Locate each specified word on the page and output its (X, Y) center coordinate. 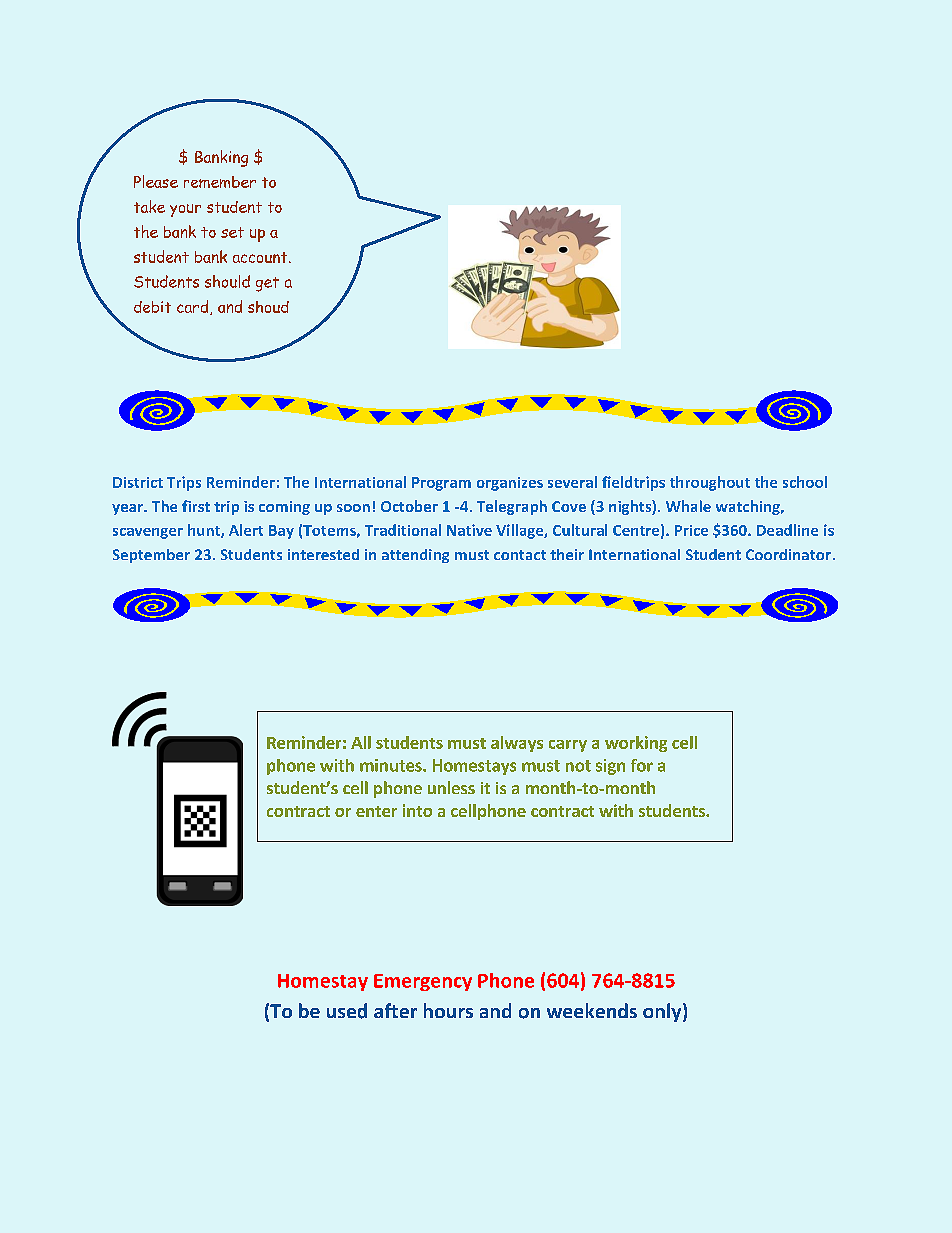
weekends (592, 1010)
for (642, 765)
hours (448, 1010)
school (805, 482)
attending (415, 556)
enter (376, 811)
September (151, 556)
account (261, 257)
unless (451, 787)
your (185, 210)
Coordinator (788, 554)
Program (441, 484)
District (138, 482)
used (347, 1011)
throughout (710, 483)
